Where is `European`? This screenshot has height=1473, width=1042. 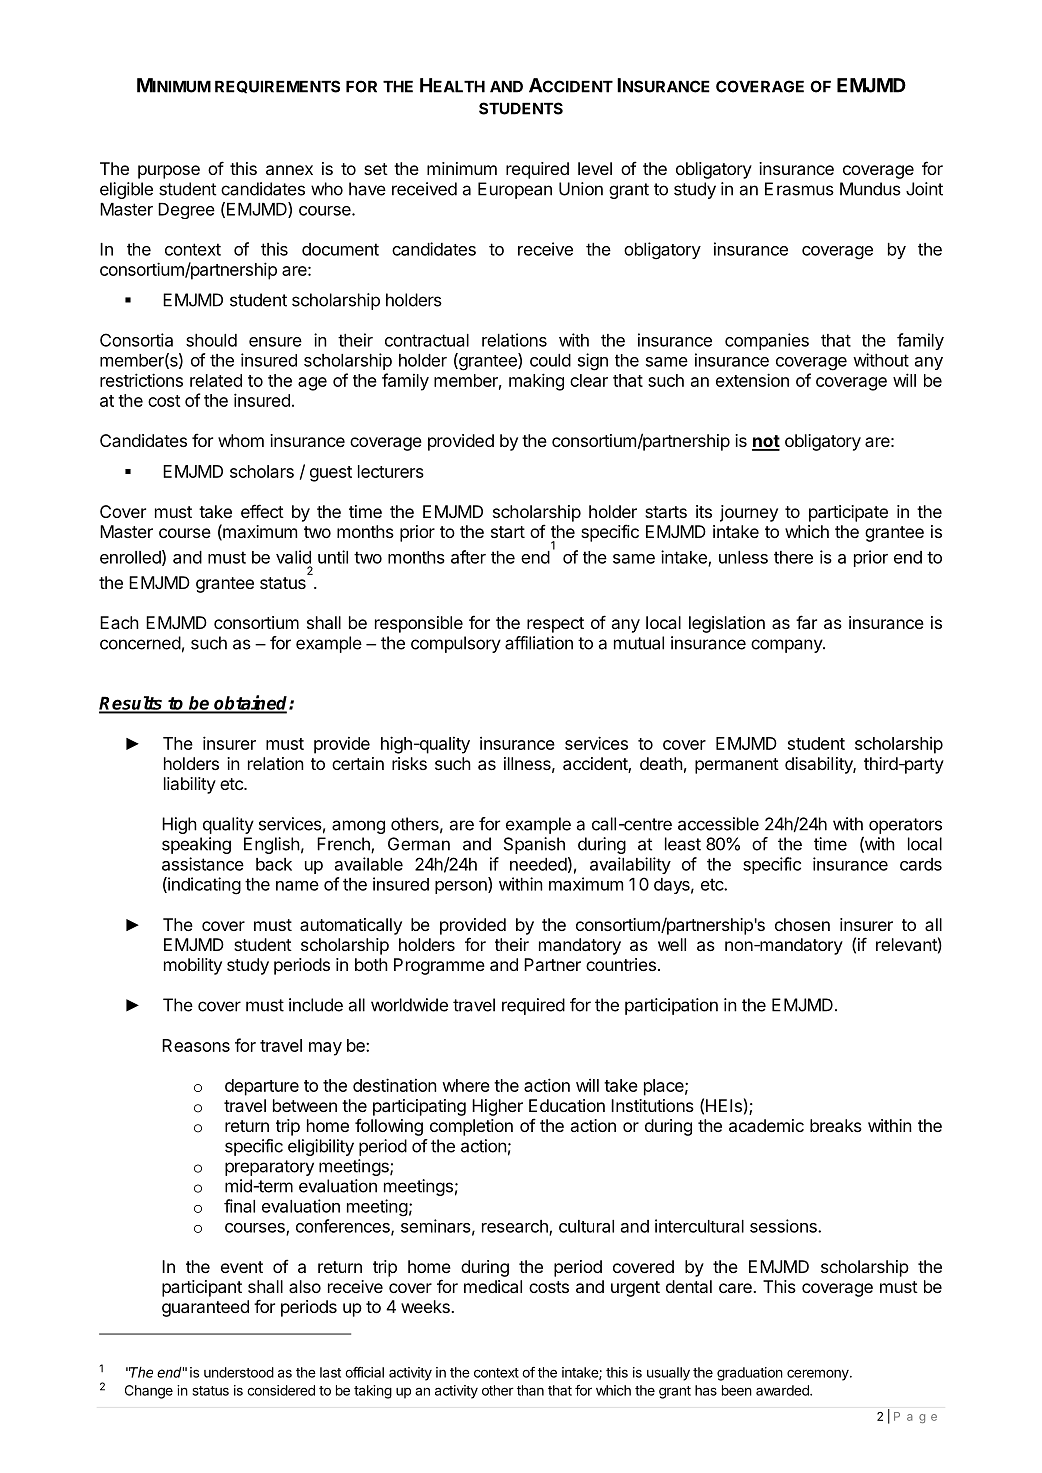 European is located at coordinates (515, 190).
